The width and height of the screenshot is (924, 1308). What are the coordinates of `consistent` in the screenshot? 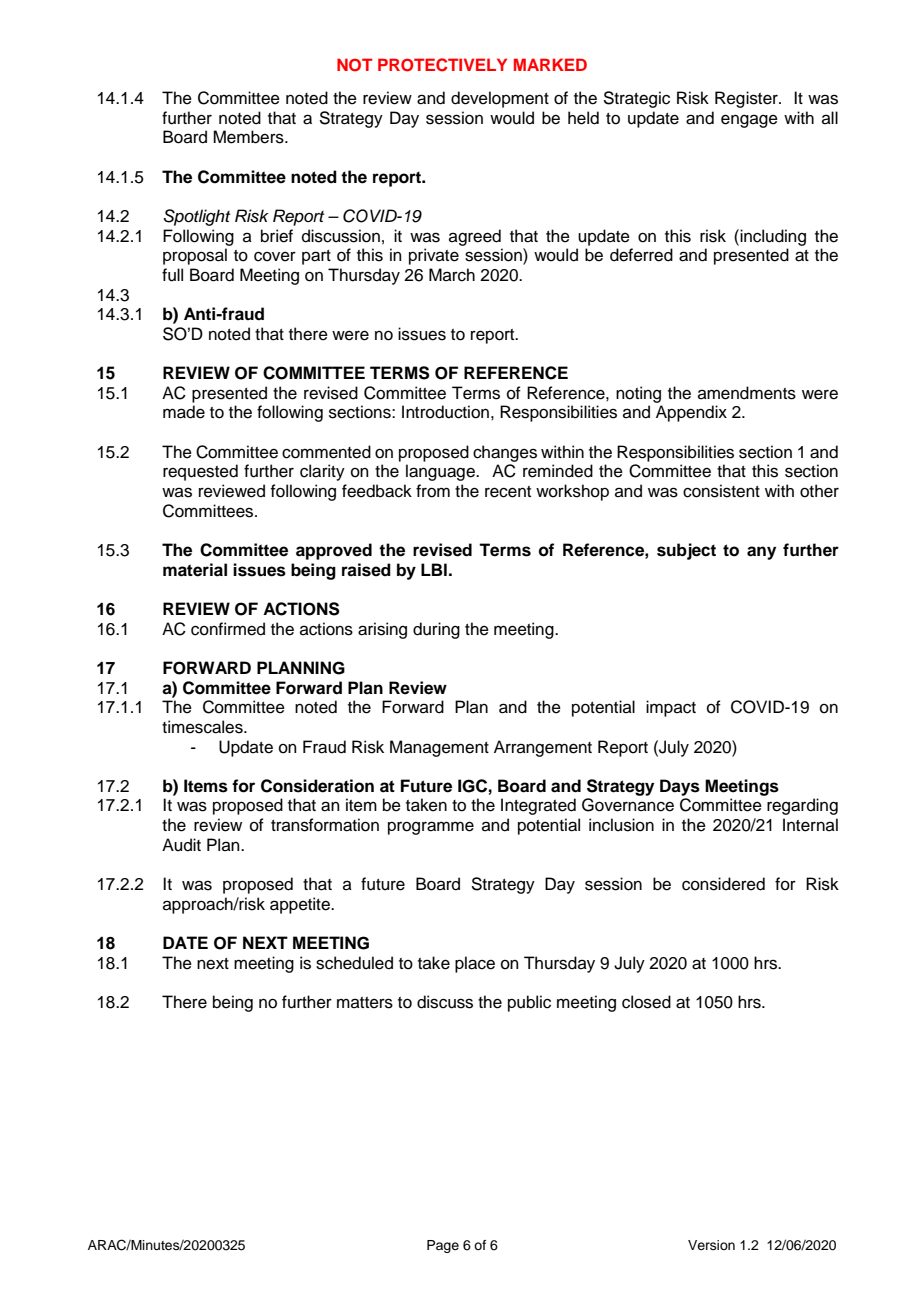 It's located at (721, 491).
